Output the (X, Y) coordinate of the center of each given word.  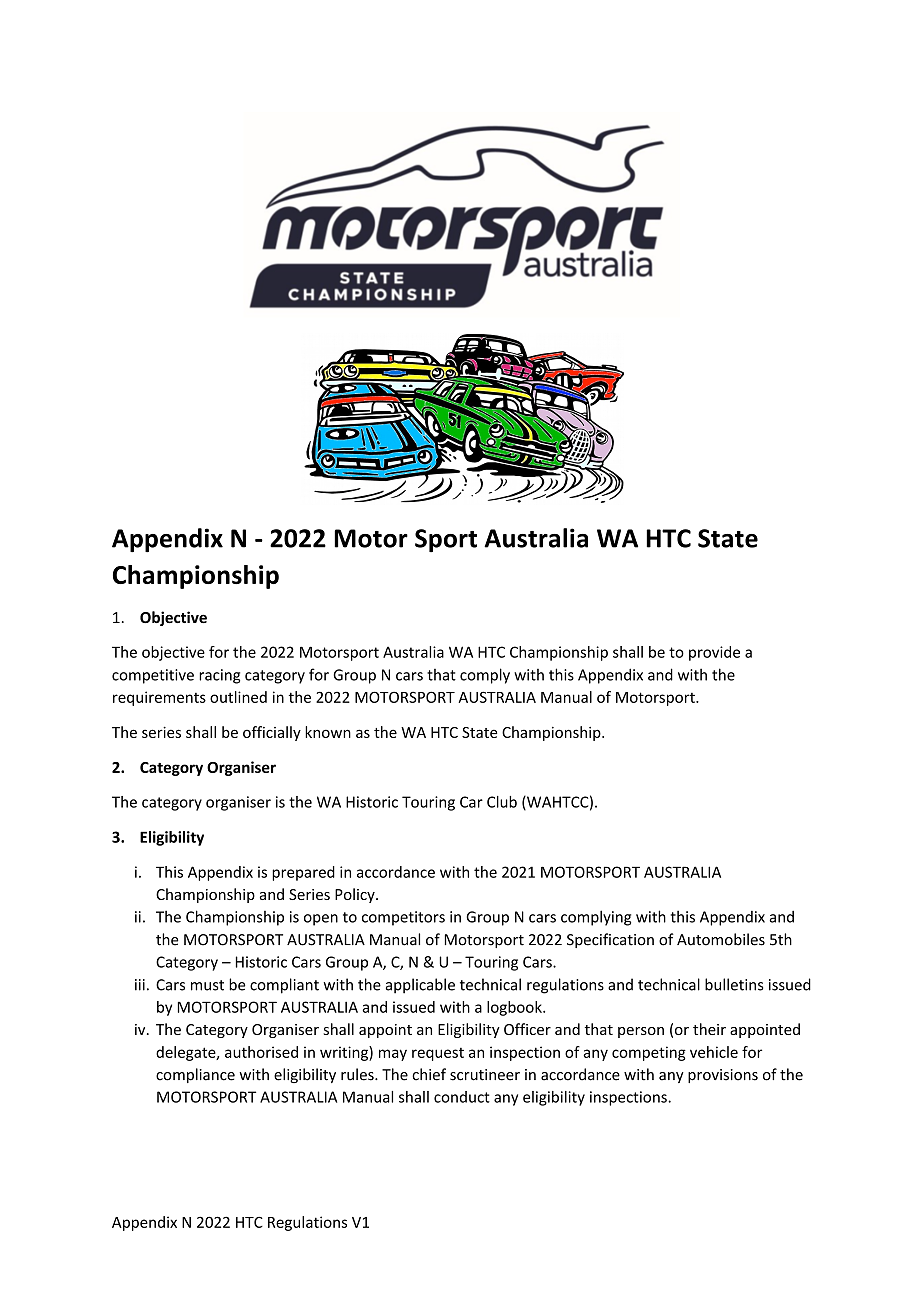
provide (714, 653)
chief (429, 1074)
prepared (303, 873)
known (328, 732)
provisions (723, 1076)
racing (219, 676)
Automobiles (721, 939)
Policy (356, 895)
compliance (195, 1075)
